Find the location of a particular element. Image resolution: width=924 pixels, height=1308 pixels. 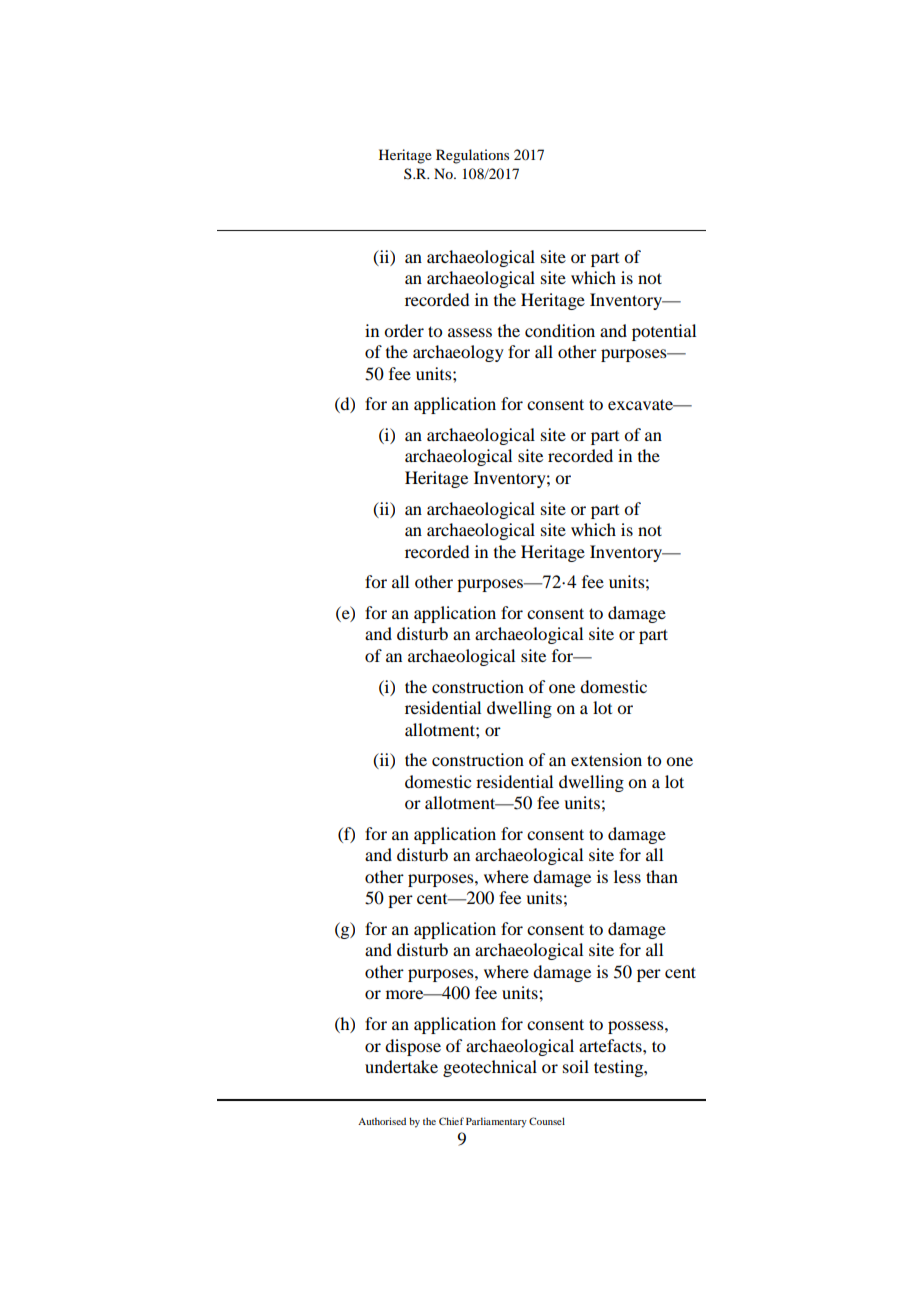

Counsel is located at coordinates (547, 1121).
